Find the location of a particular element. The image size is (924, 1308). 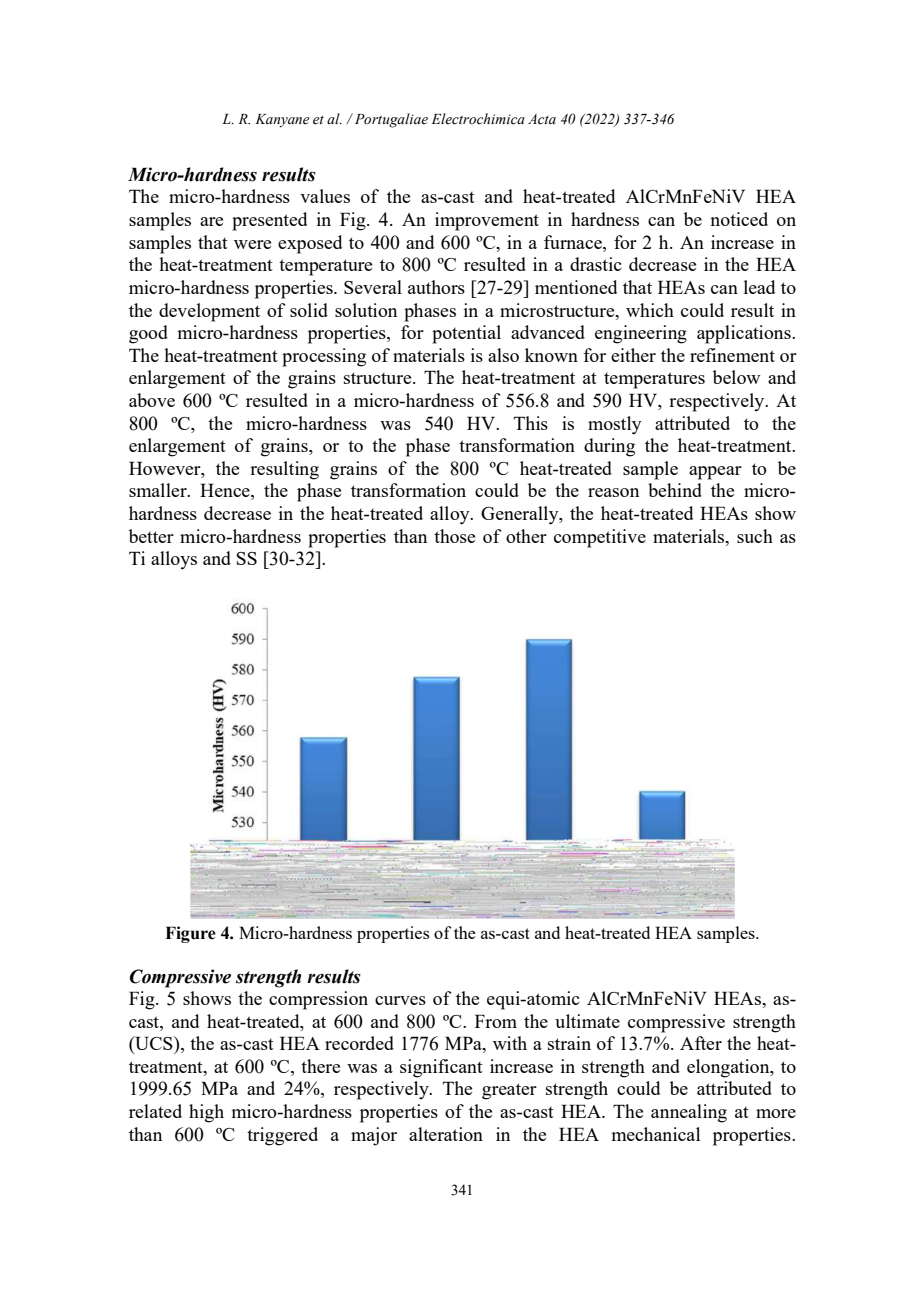

are is located at coordinates (211, 221).
